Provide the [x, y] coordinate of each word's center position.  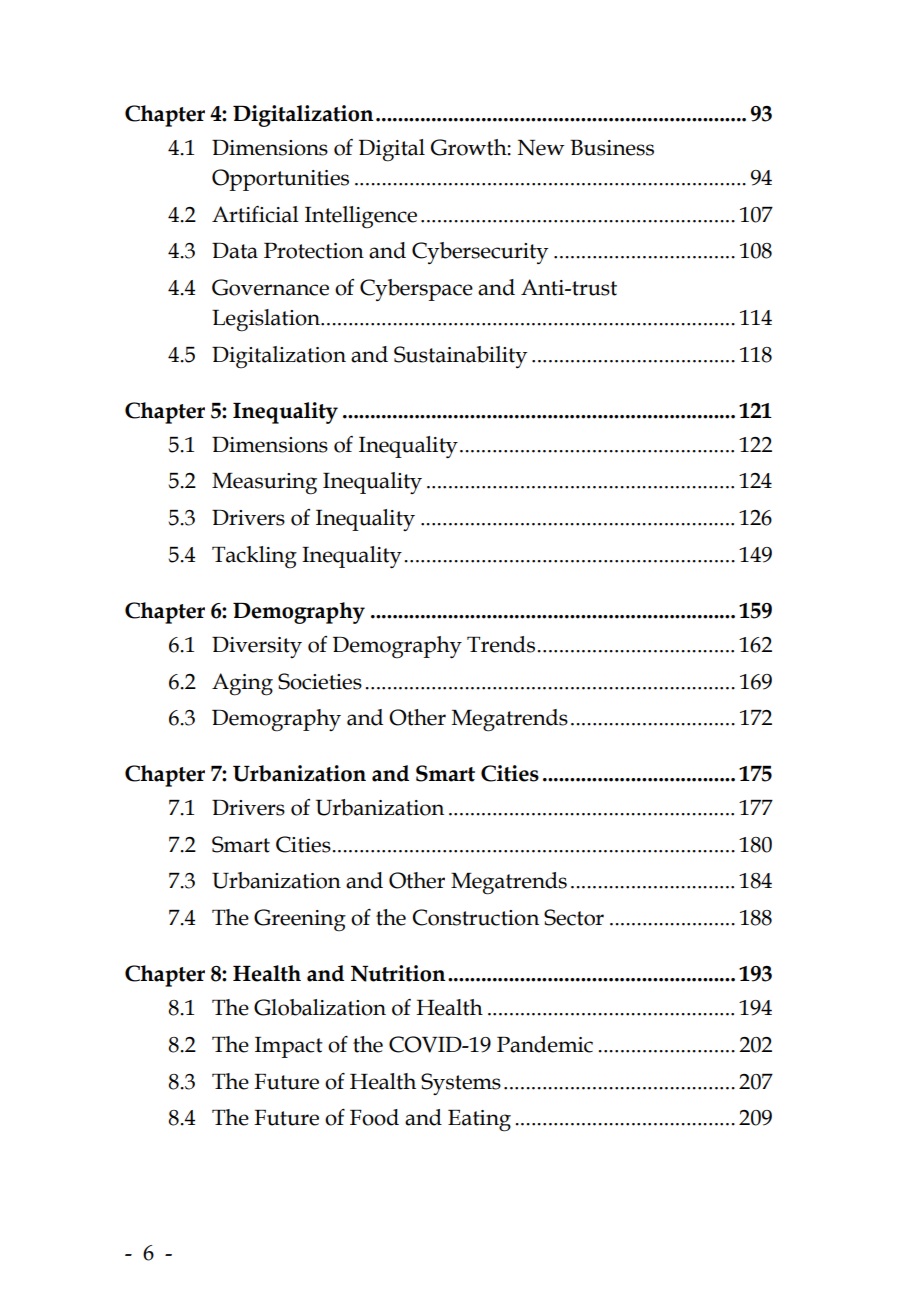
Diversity [257, 647]
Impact [289, 1047]
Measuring [264, 484]
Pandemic [545, 1044]
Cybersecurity [480, 253]
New [541, 148]
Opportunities [280, 180]
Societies [320, 681]
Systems [461, 1084]
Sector [574, 917]
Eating [479, 1121]
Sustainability [460, 357]
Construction [475, 917]
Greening [300, 920]
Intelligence [361, 217]
